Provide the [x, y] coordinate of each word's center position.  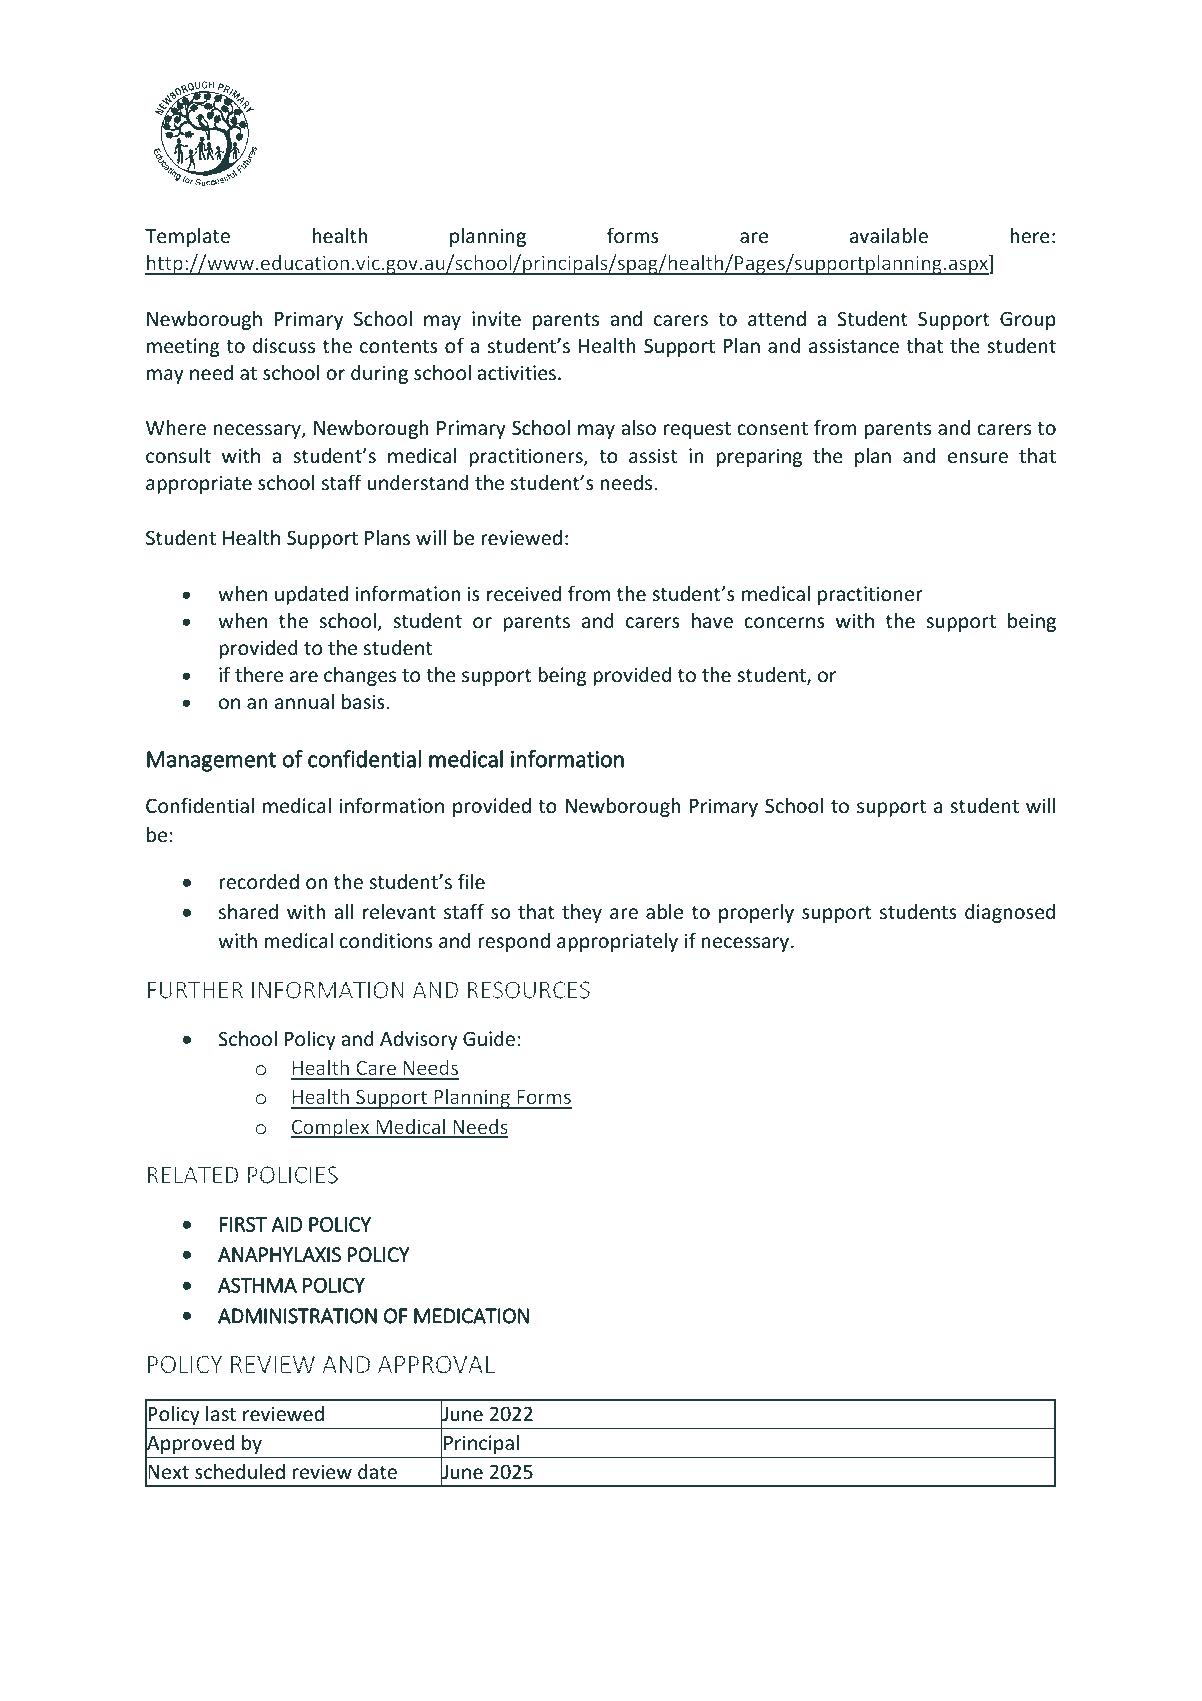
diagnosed [1010, 913]
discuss [284, 345]
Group [1028, 320]
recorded [259, 881]
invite [496, 318]
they [582, 913]
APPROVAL [436, 1364]
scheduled [240, 1471]
